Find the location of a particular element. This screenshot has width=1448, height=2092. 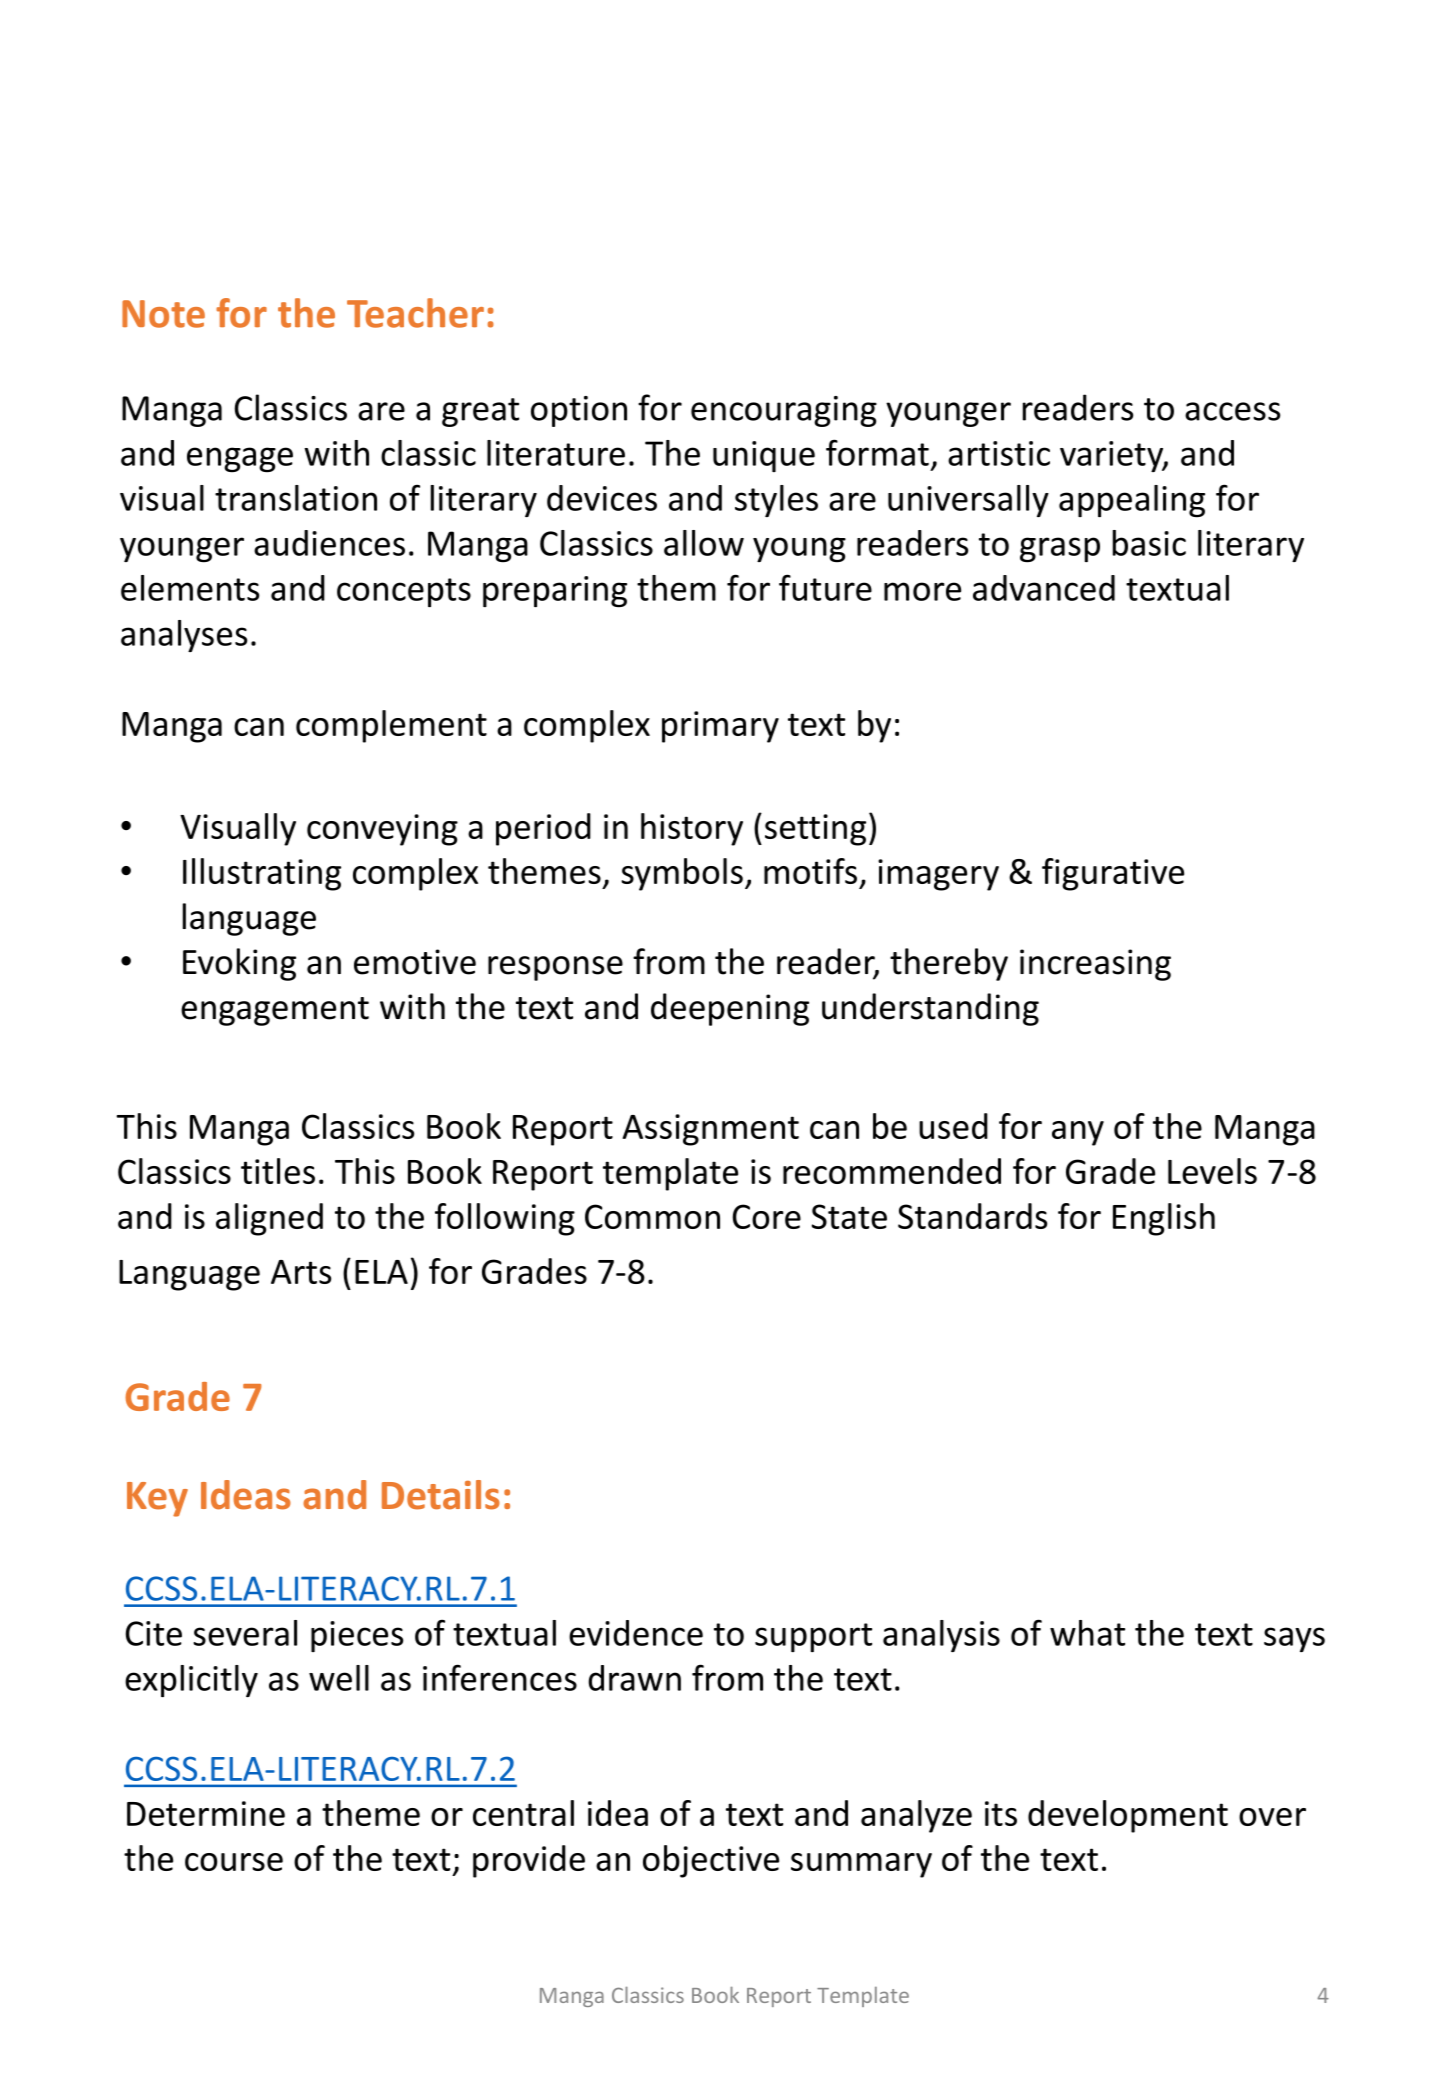

objective is located at coordinates (711, 1861).
